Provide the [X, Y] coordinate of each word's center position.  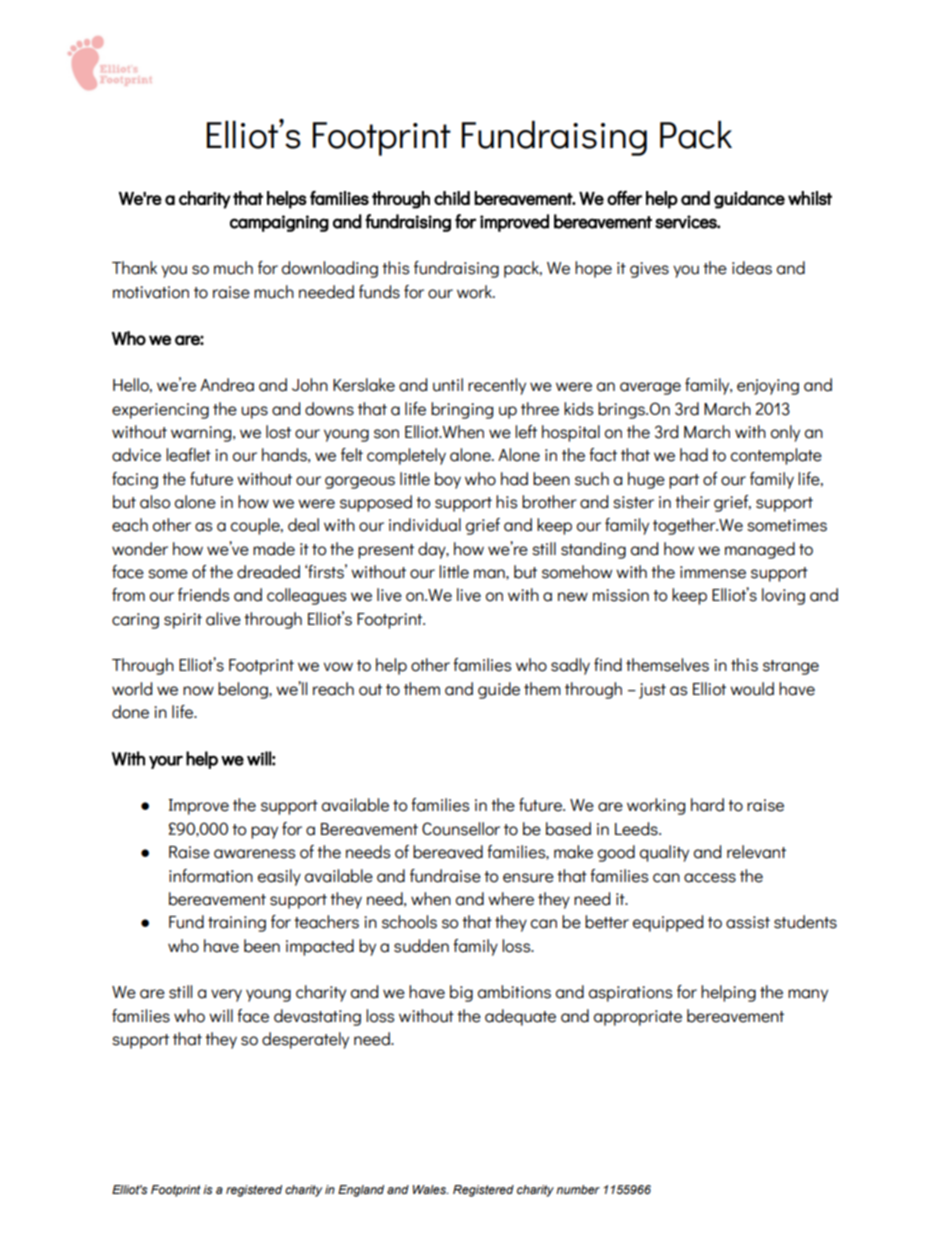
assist [748, 922]
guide [499, 690]
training [237, 924]
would [752, 689]
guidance [749, 200]
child [452, 198]
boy [448, 480]
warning [202, 434]
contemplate [776, 456]
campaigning [279, 223]
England [361, 1191]
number [578, 1189]
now [198, 691]
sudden [421, 946]
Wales [430, 1189]
